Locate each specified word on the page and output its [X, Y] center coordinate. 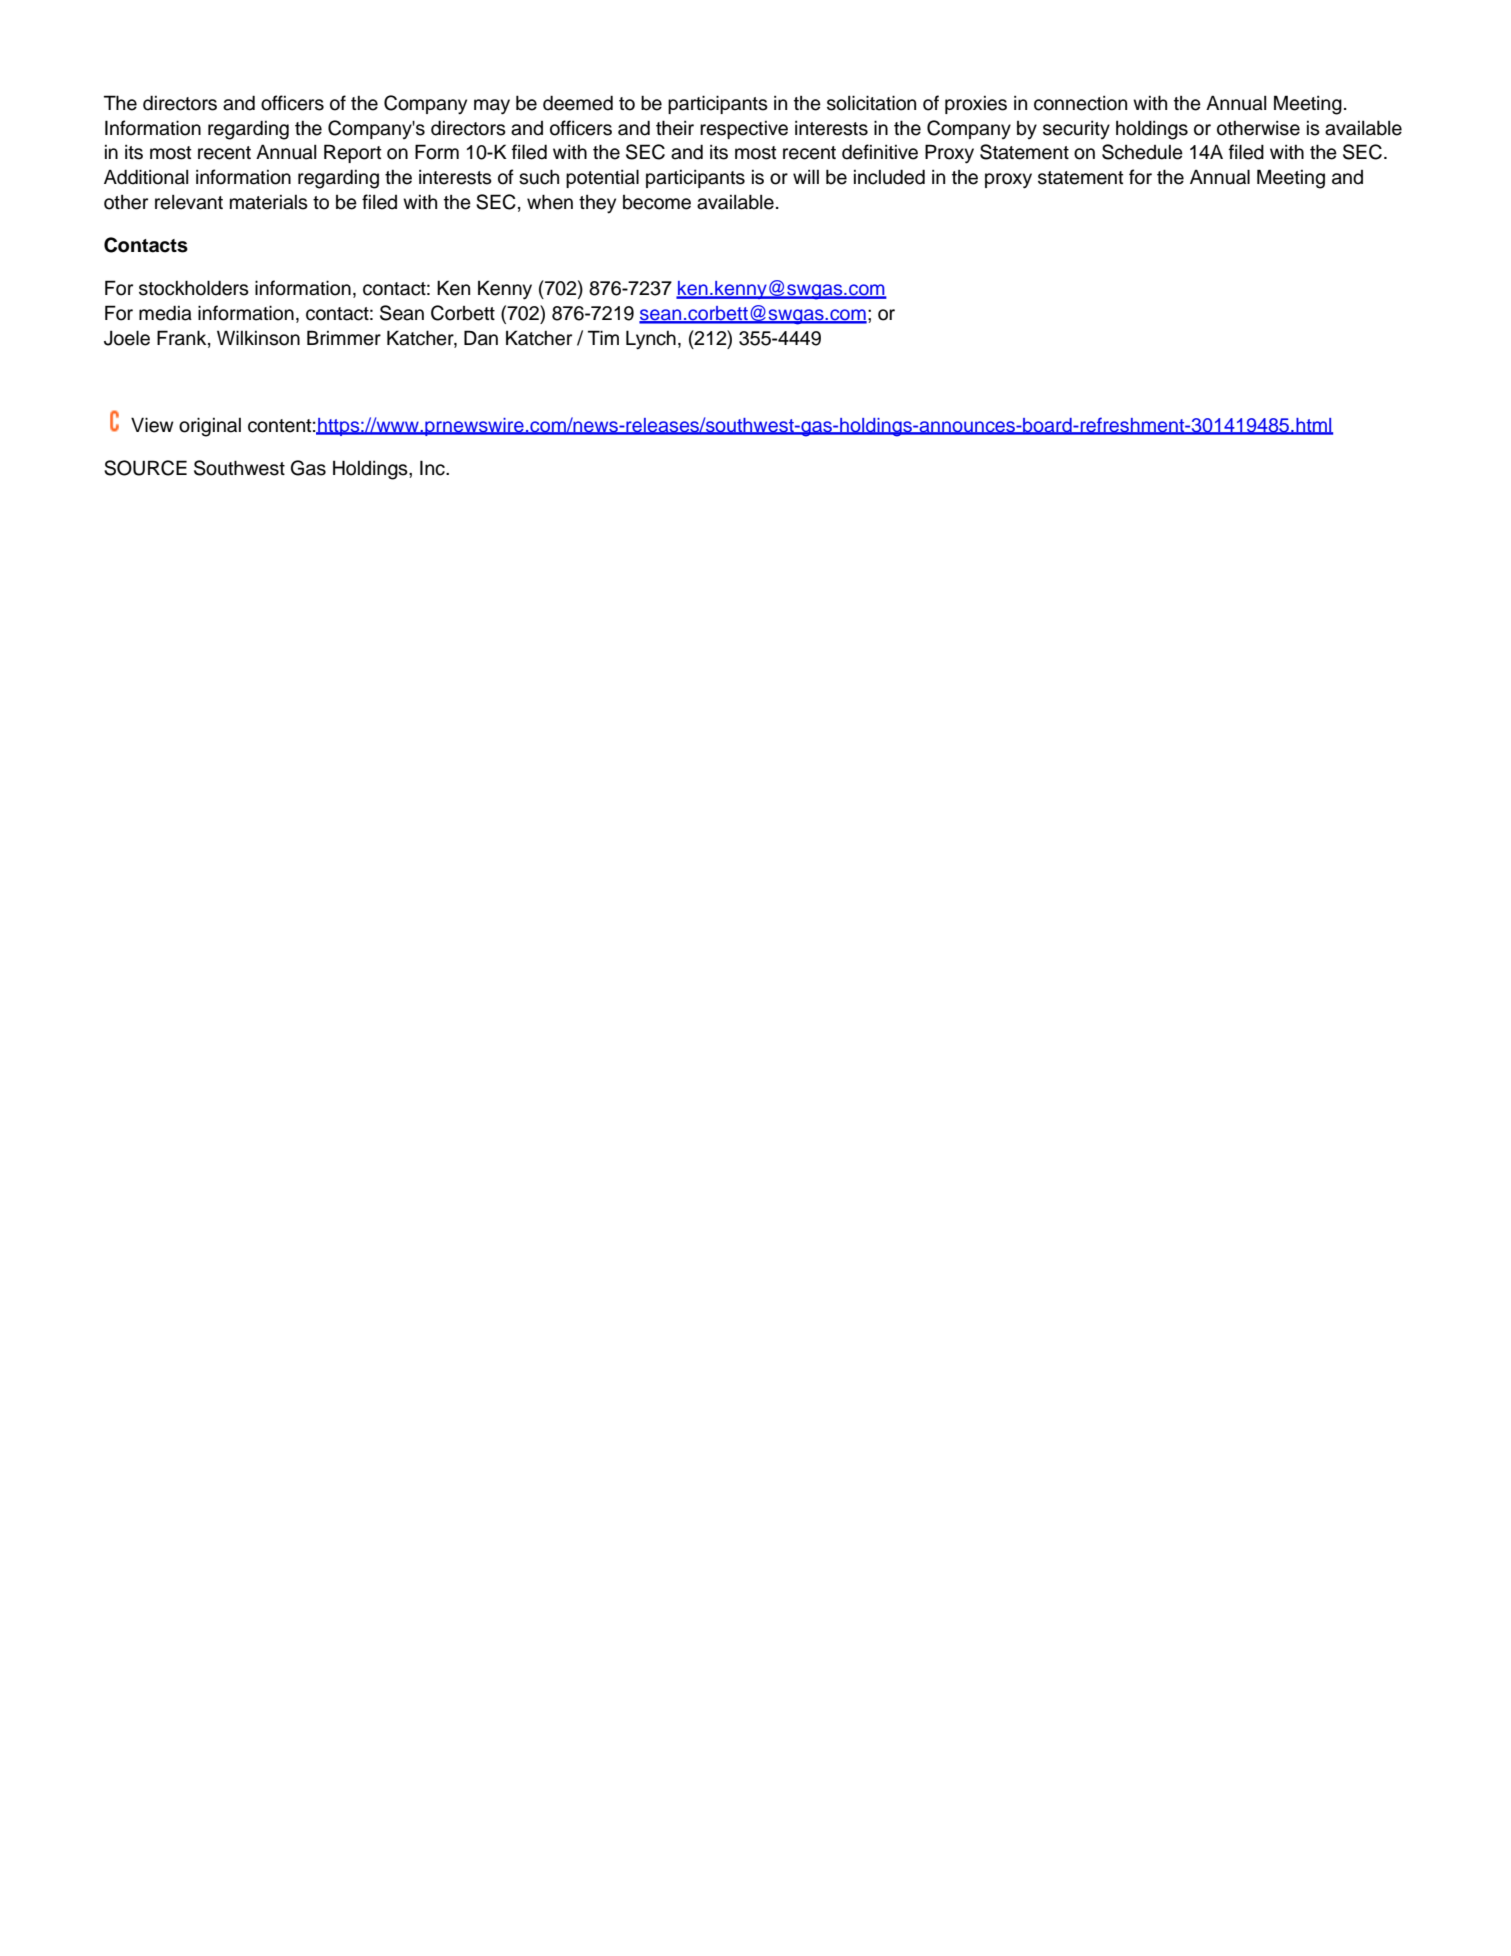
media [165, 313]
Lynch [651, 340]
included [889, 177]
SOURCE [145, 468]
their [675, 128]
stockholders [194, 288]
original [210, 427]
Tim [603, 337]
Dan [481, 338]
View [152, 425]
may [492, 107]
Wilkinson [258, 338]
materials [269, 202]
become [657, 202]
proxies [976, 105]
